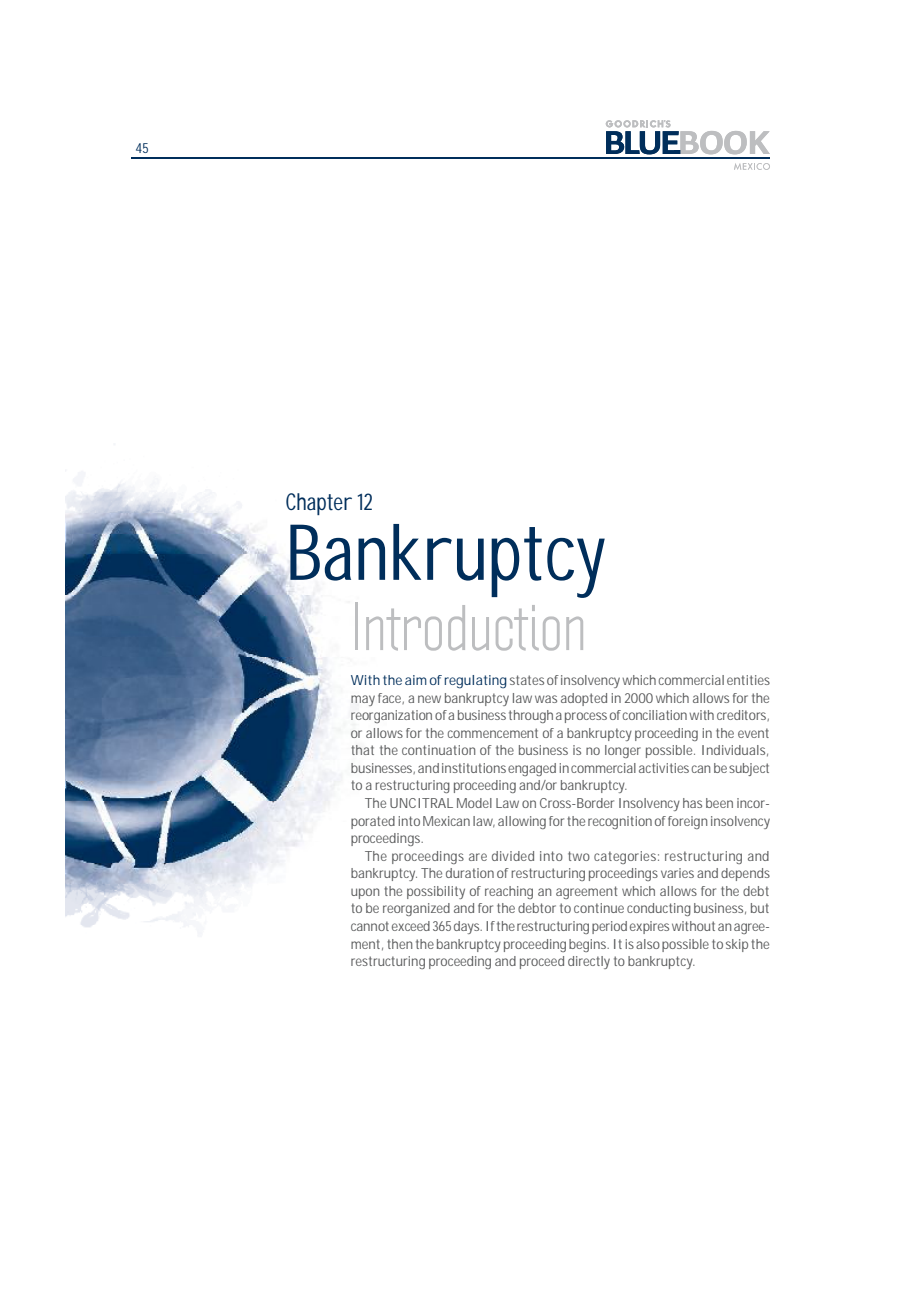  Describe the element at coordinates (655, 715) in the document. I see `conciliation` at that location.
